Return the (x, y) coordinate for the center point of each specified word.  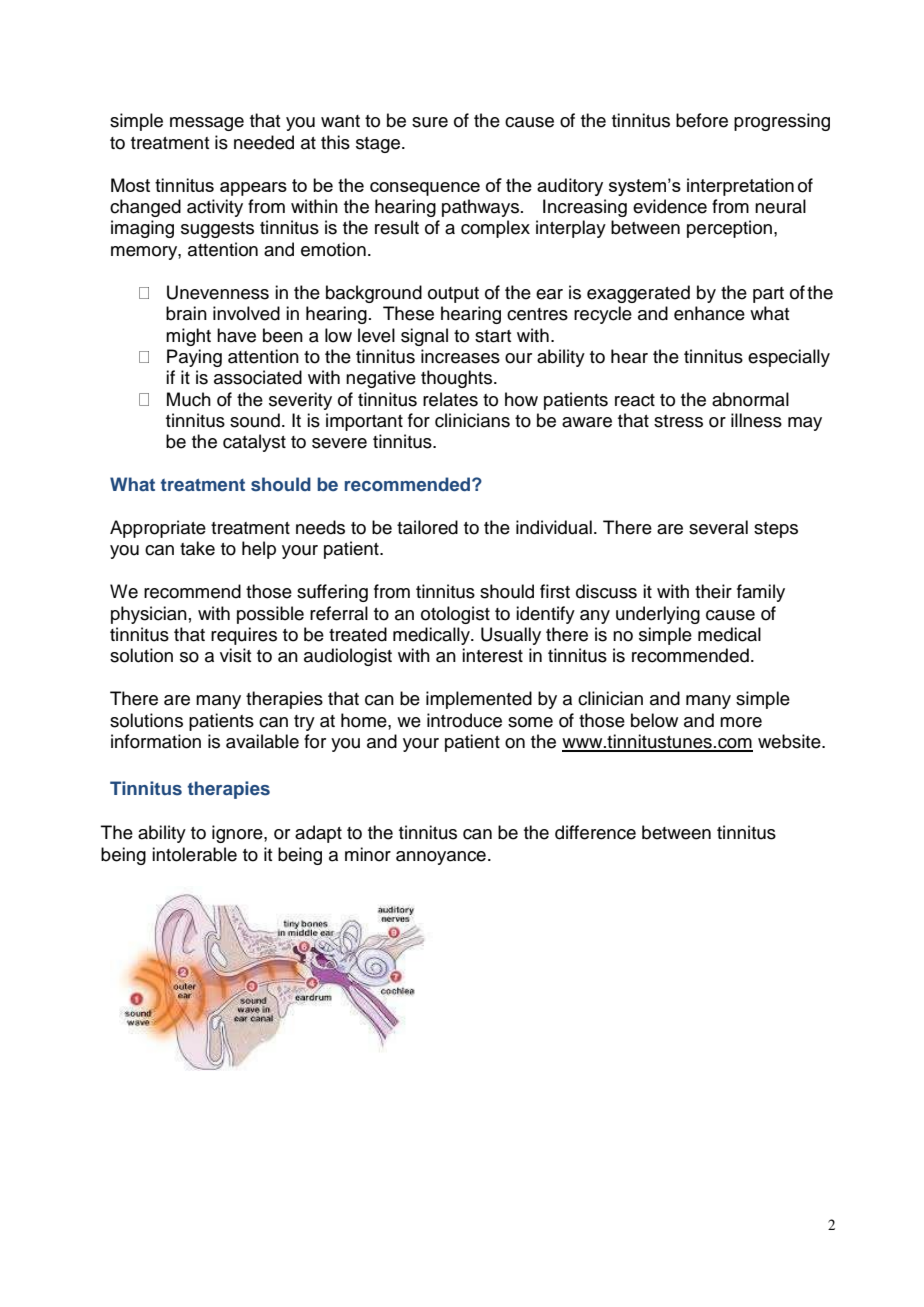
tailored (427, 527)
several (718, 527)
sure (430, 122)
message (207, 124)
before (702, 120)
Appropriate (158, 529)
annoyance (441, 858)
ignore (238, 834)
